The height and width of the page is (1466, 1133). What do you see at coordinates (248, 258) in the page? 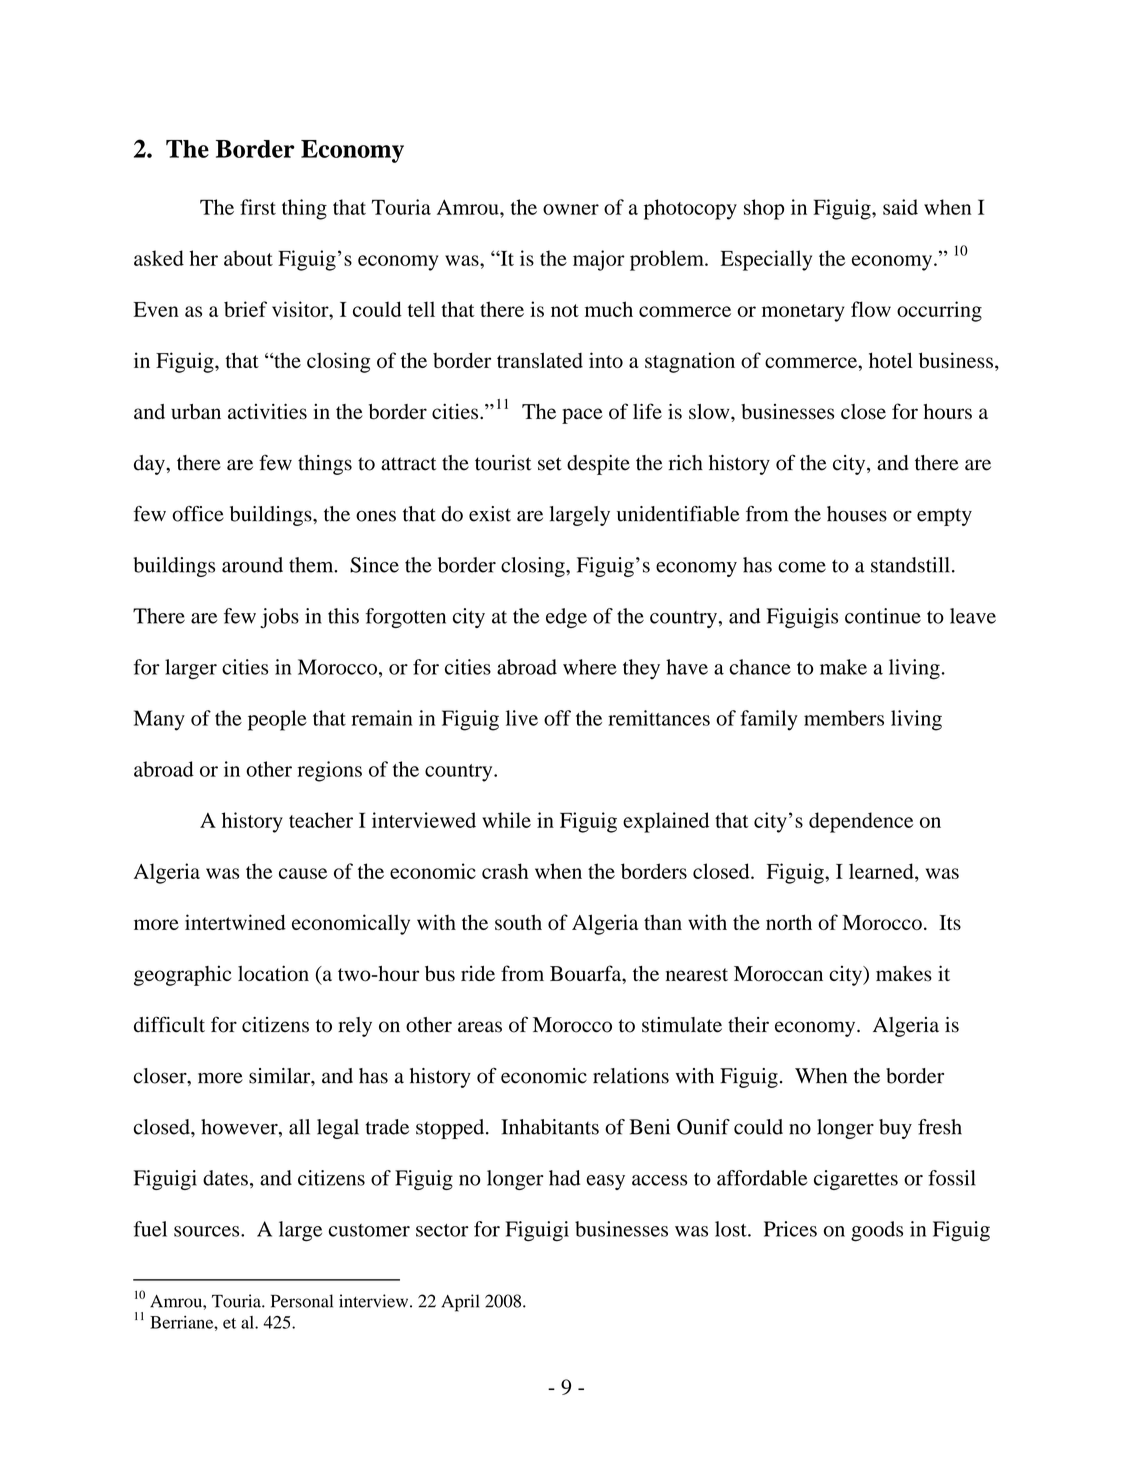
I see `about` at bounding box center [248, 258].
